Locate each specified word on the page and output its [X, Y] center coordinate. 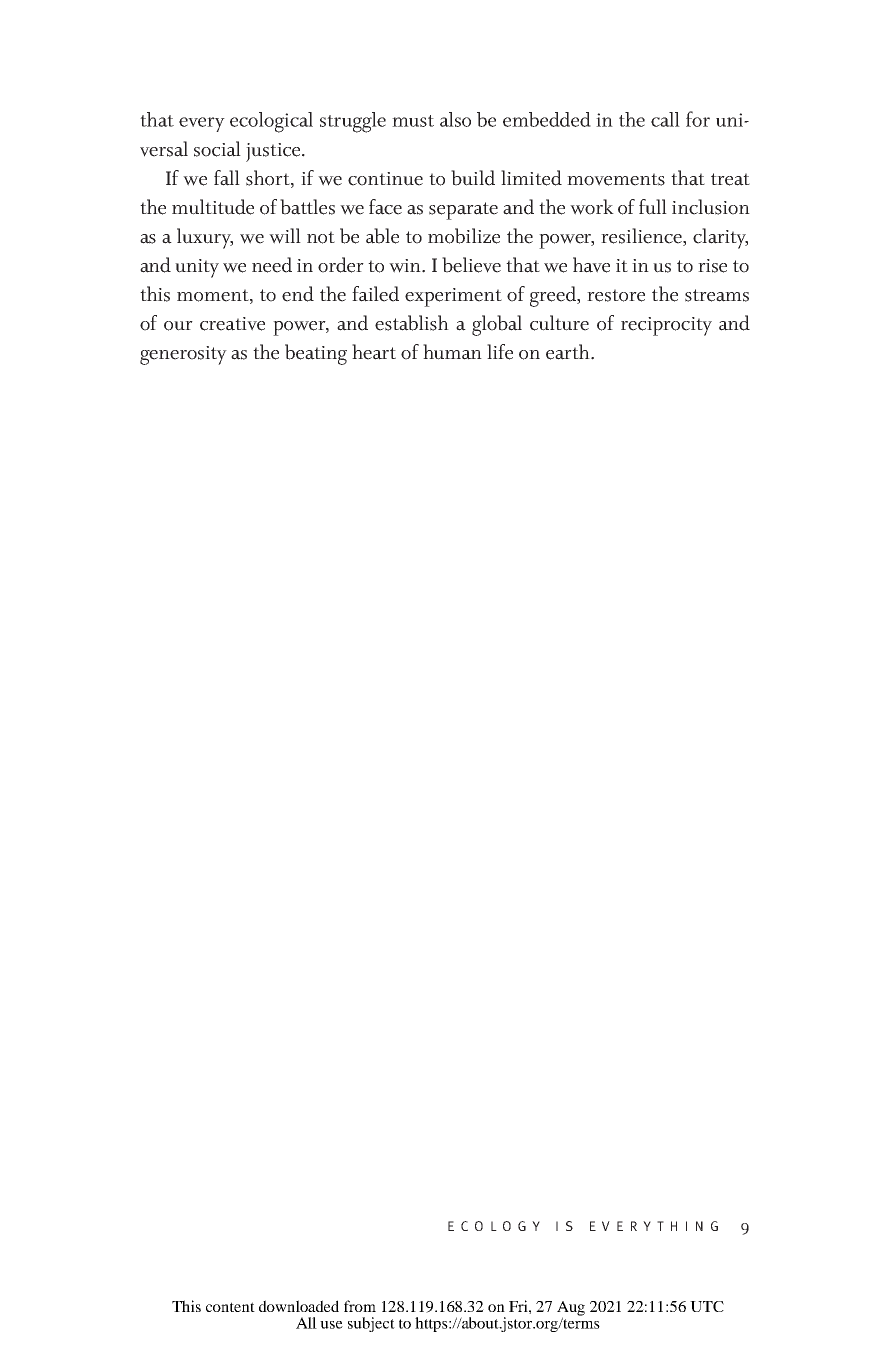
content [230, 1307]
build [473, 178]
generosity [183, 355]
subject [371, 1324]
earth [569, 352]
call [665, 119]
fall [227, 178]
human [452, 352]
